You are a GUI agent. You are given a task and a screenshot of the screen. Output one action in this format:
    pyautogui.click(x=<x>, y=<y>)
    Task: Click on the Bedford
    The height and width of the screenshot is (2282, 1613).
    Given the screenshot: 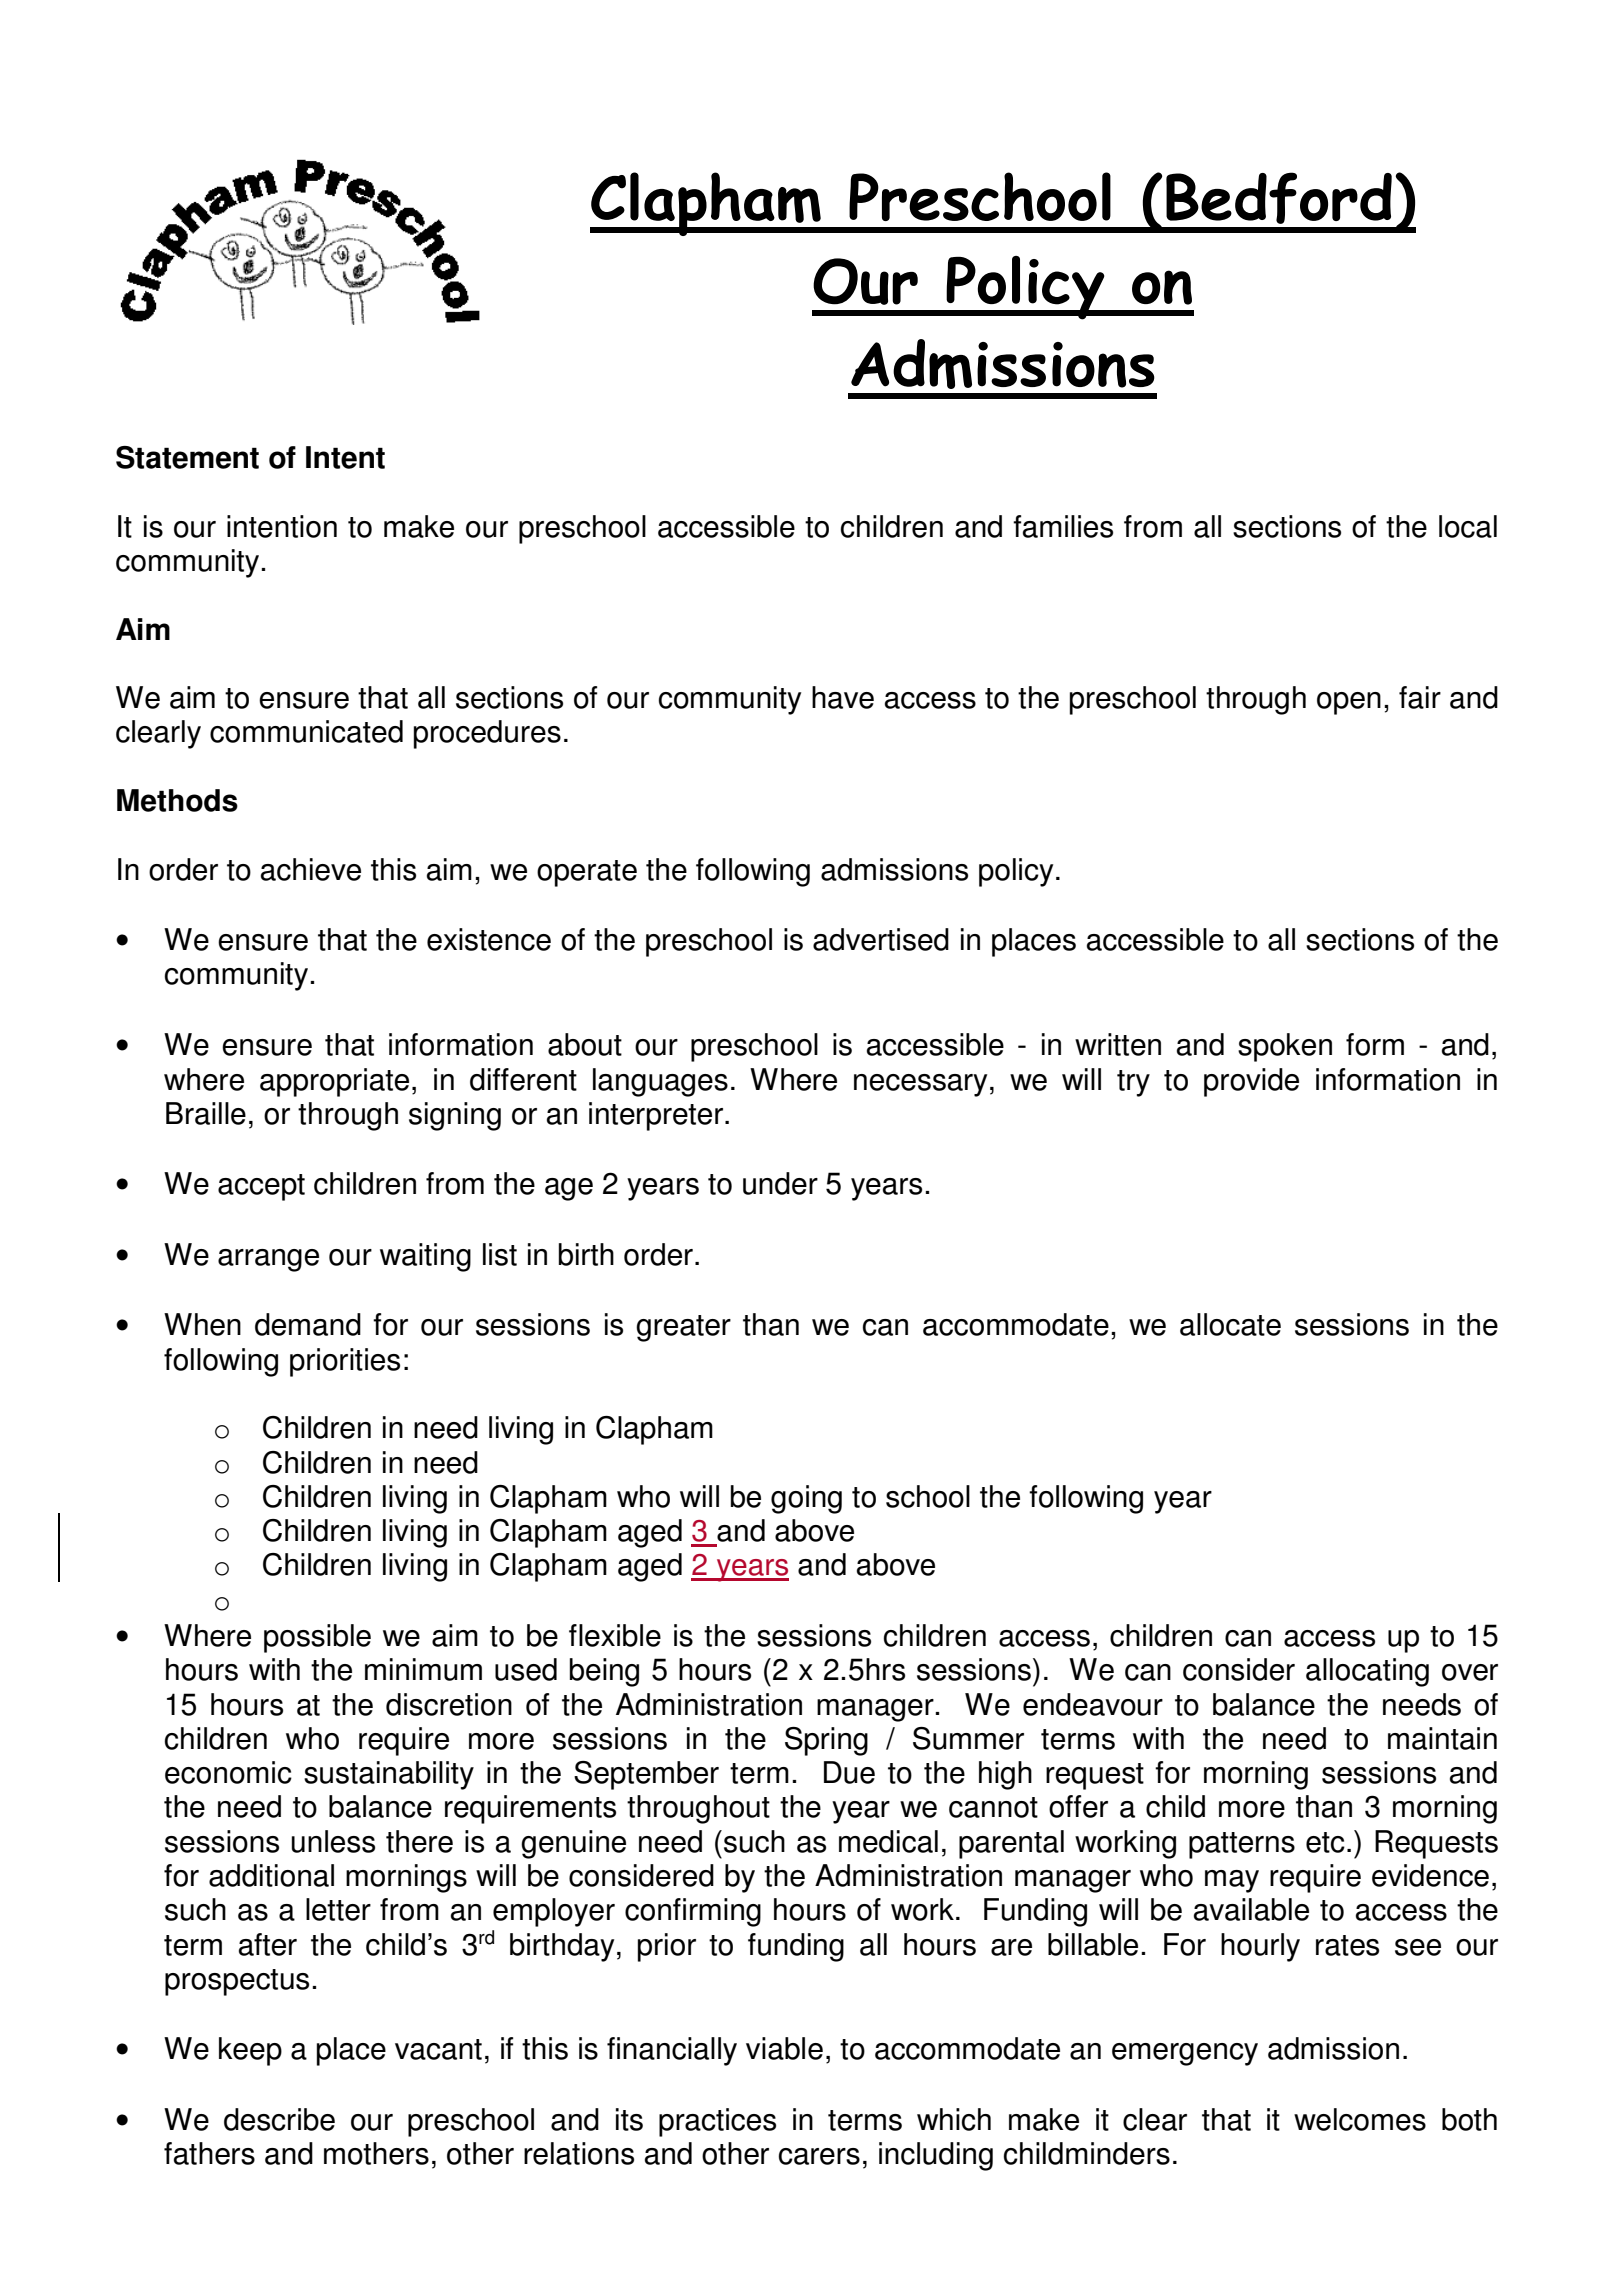 What is the action you would take?
    pyautogui.click(x=1279, y=198)
